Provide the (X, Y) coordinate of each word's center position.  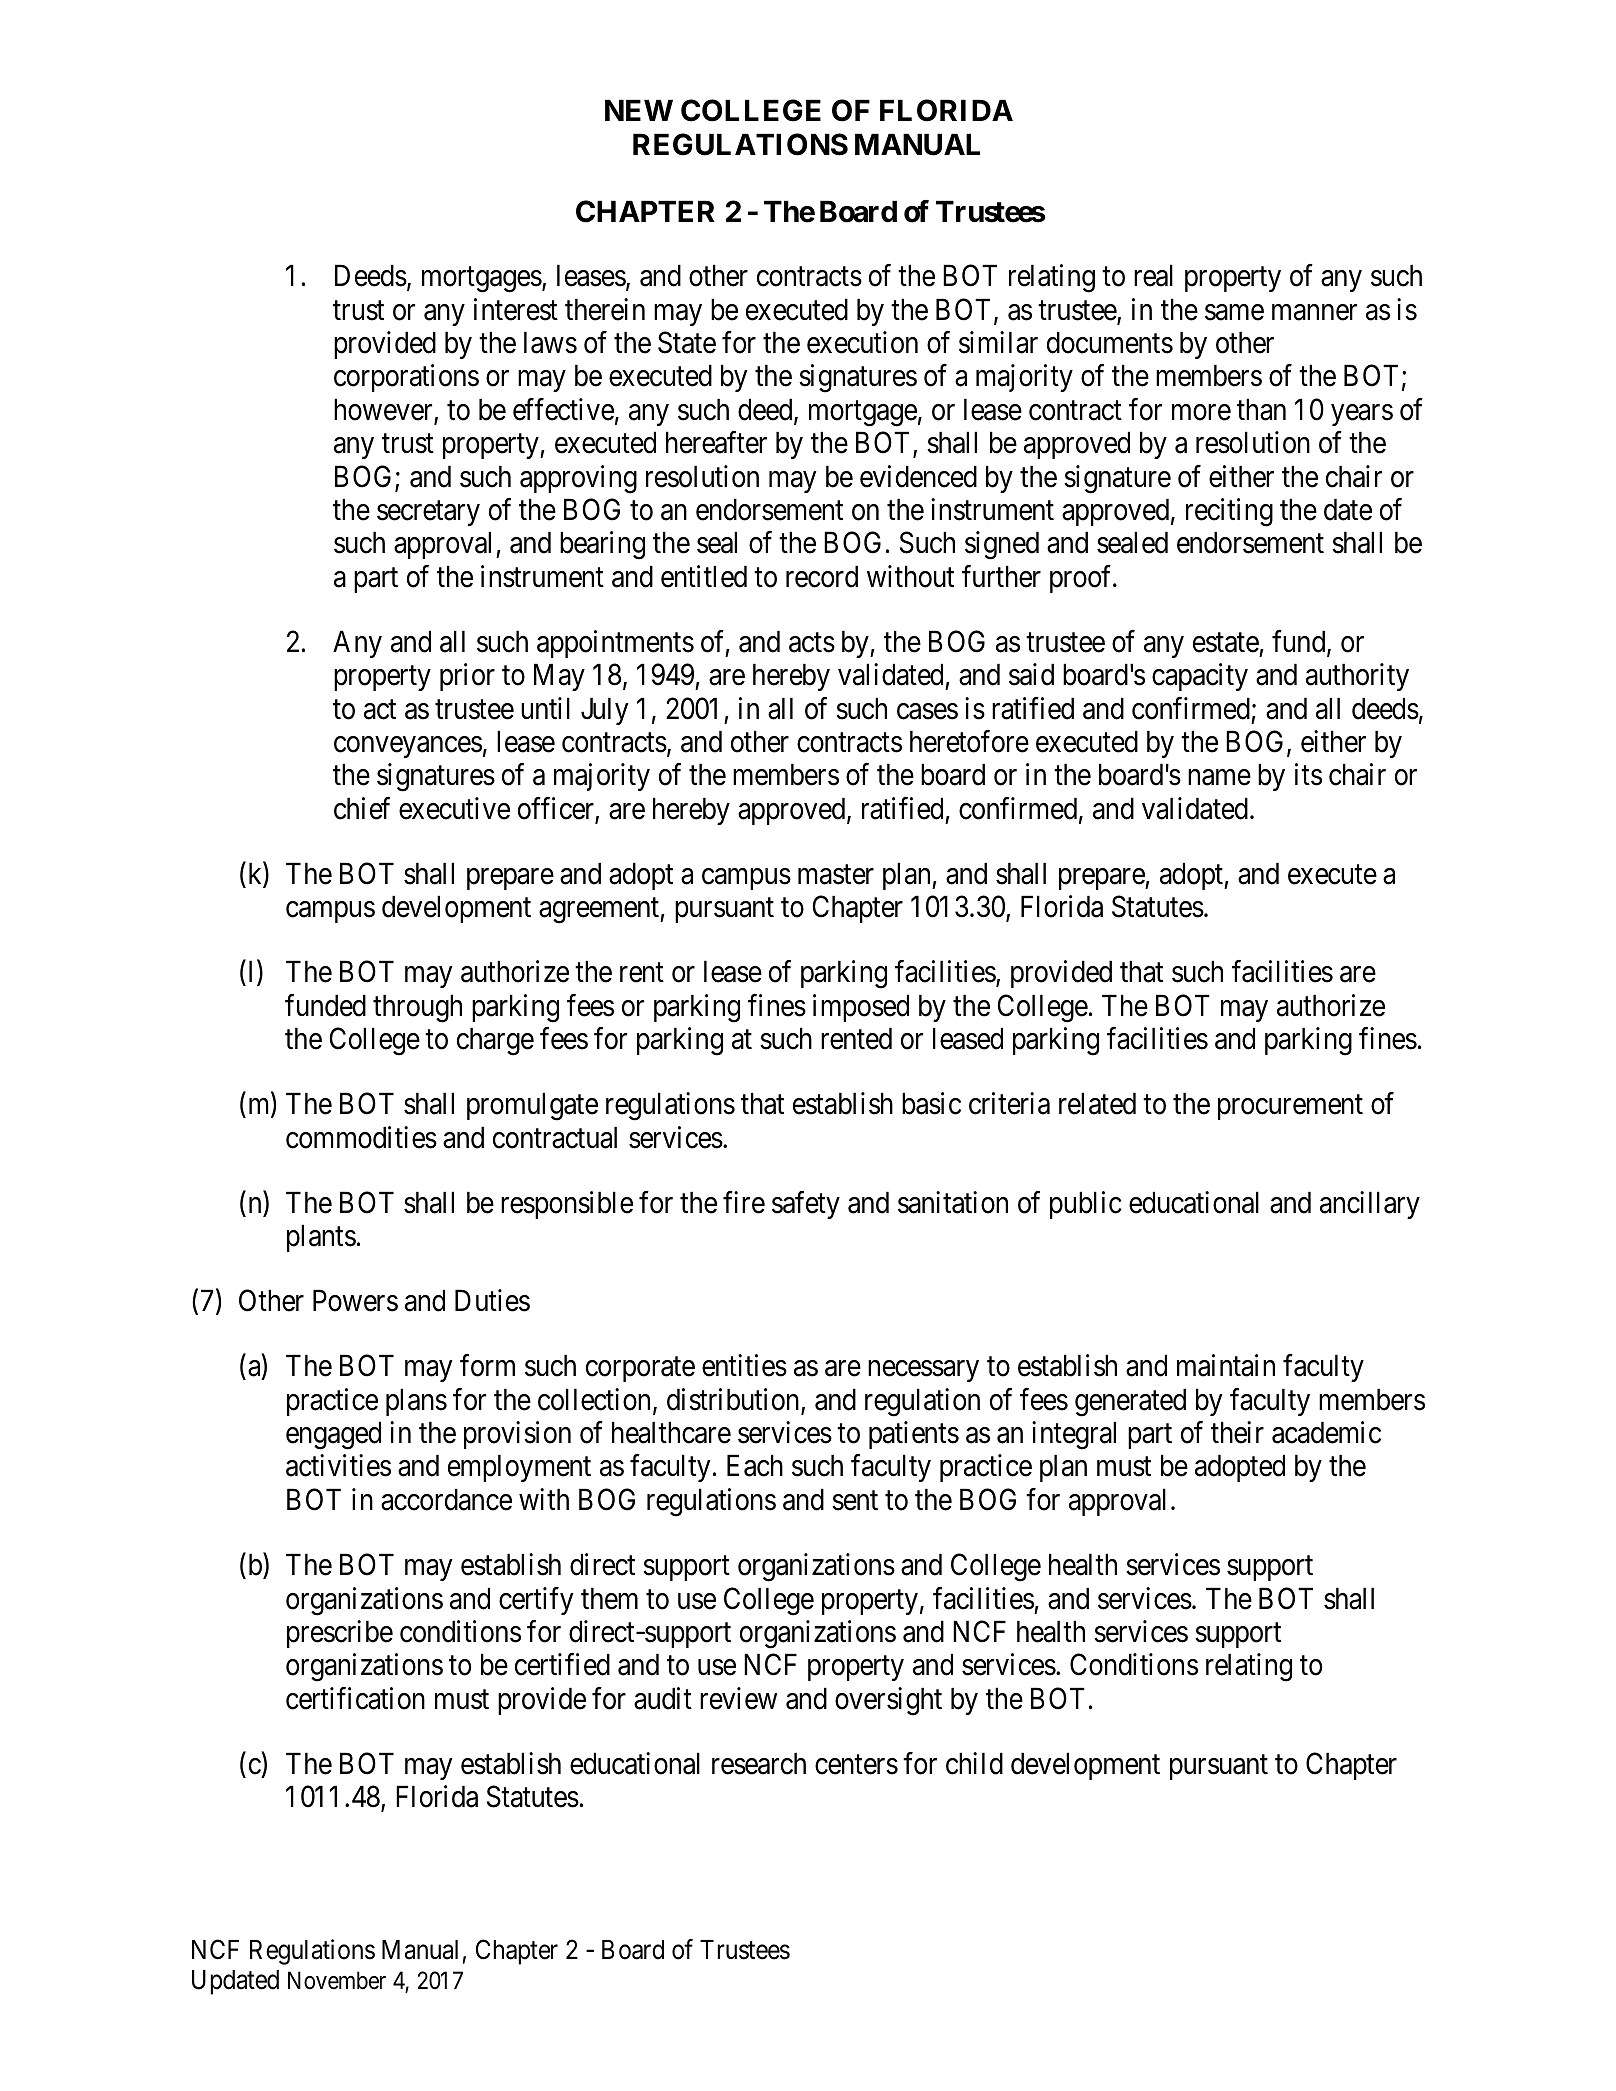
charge (495, 1041)
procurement (1290, 1107)
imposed (861, 1008)
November (337, 1980)
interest (516, 309)
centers (856, 1765)
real (1153, 275)
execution (862, 342)
